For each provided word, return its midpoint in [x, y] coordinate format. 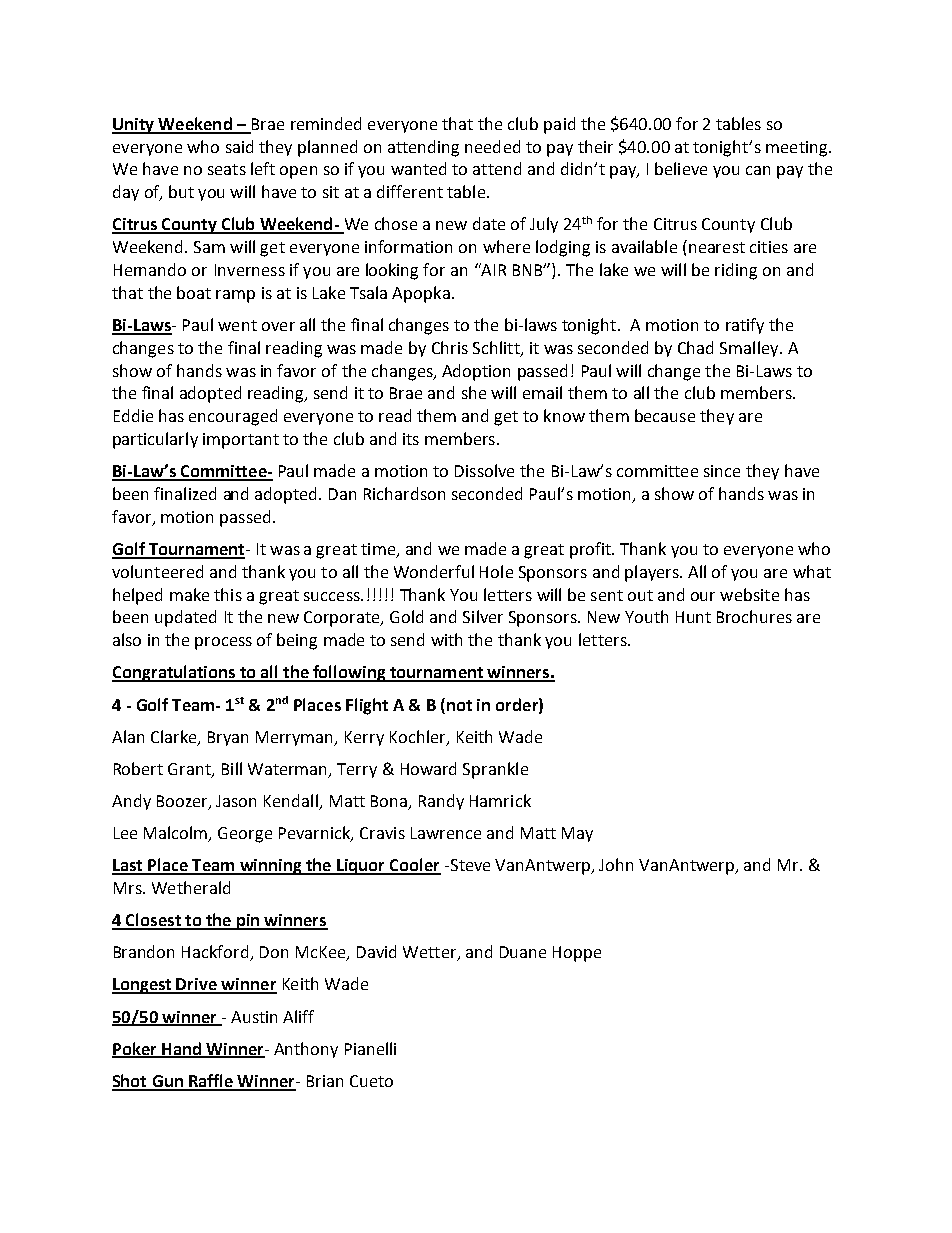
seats [227, 169]
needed [492, 146]
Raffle [211, 1082]
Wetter [431, 953]
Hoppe [577, 954]
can [758, 170]
